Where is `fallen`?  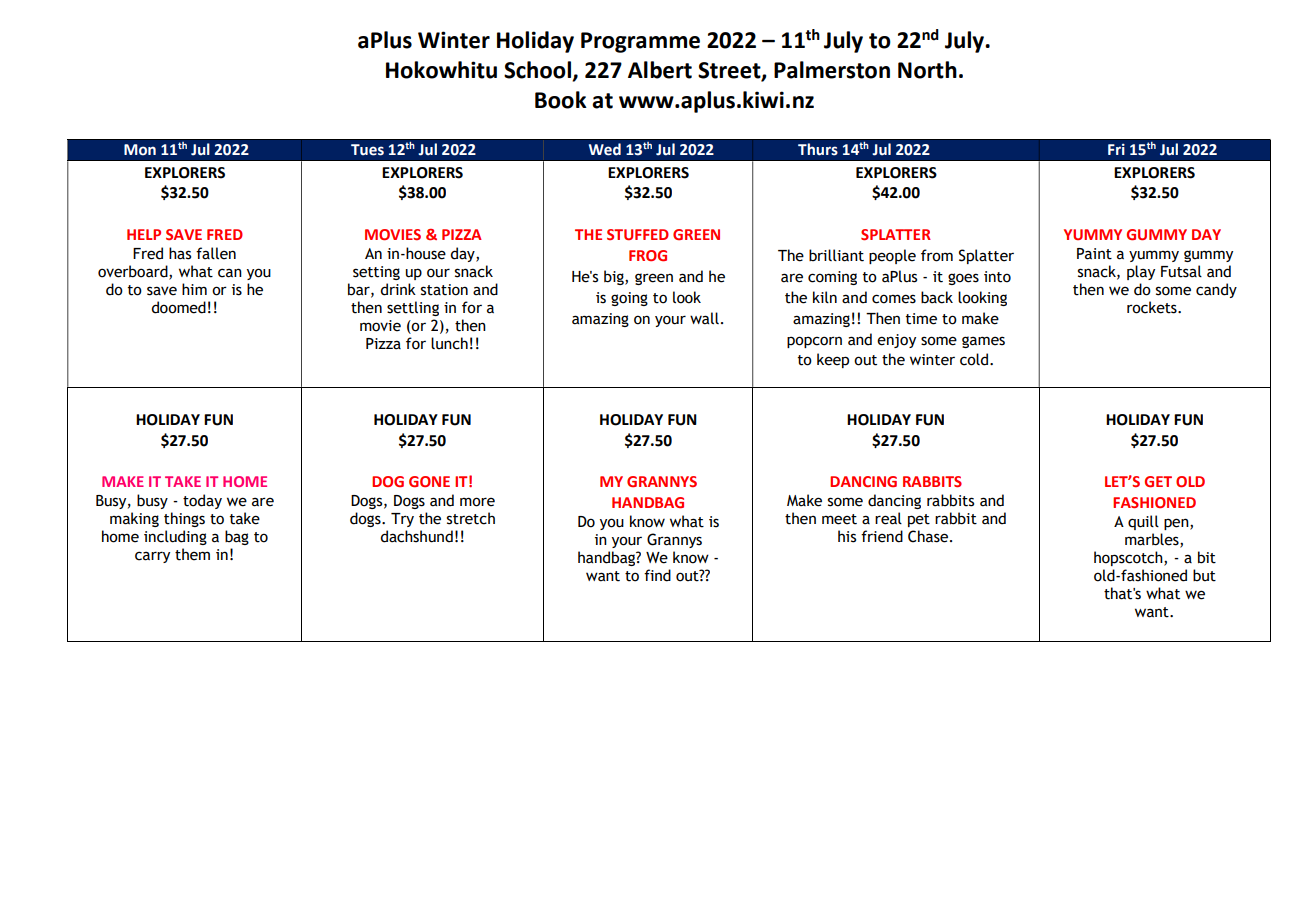 fallen is located at coordinates (216, 253).
